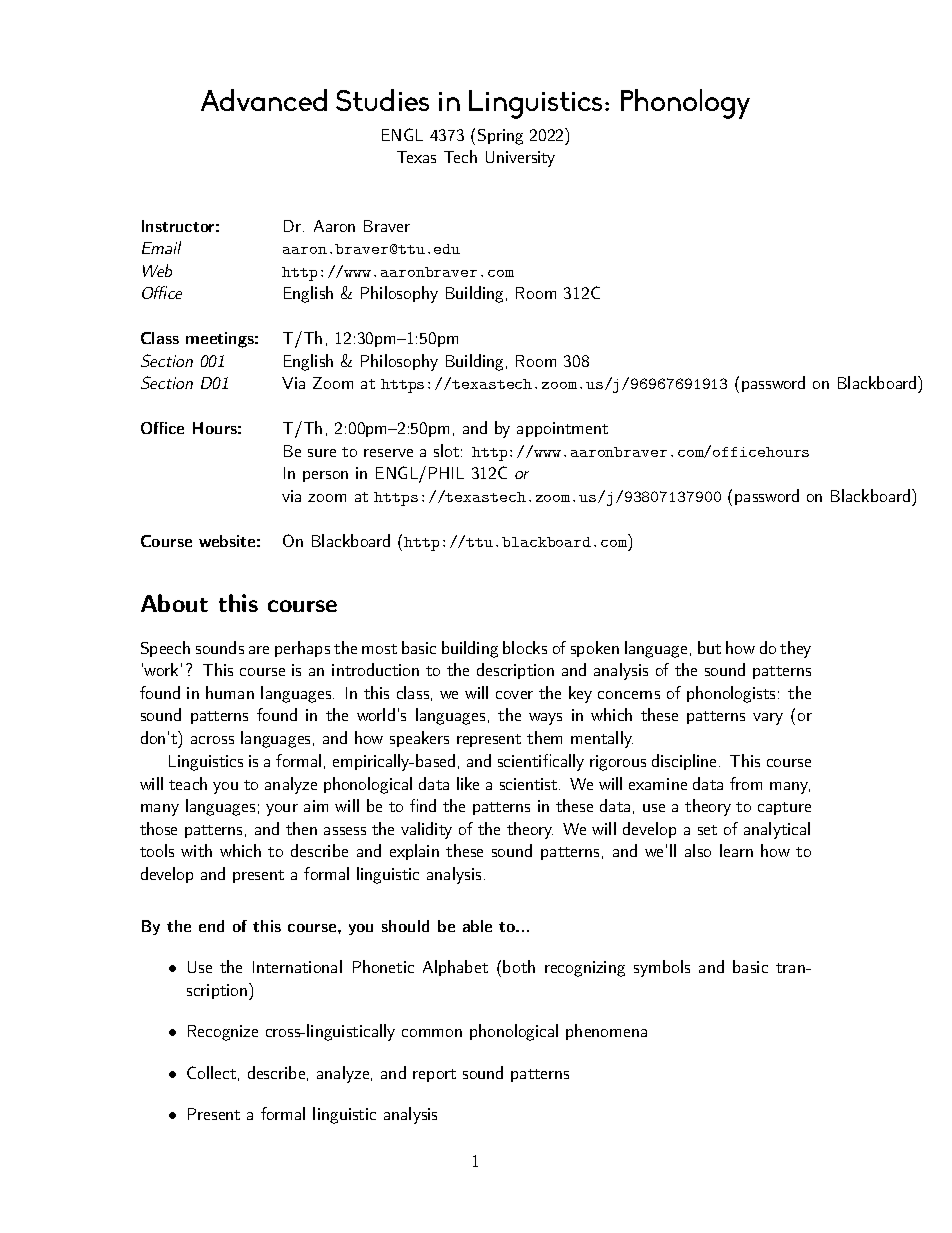 The height and width of the image is (1233, 952). Describe the element at coordinates (432, 1033) in the image. I see `common` at that location.
